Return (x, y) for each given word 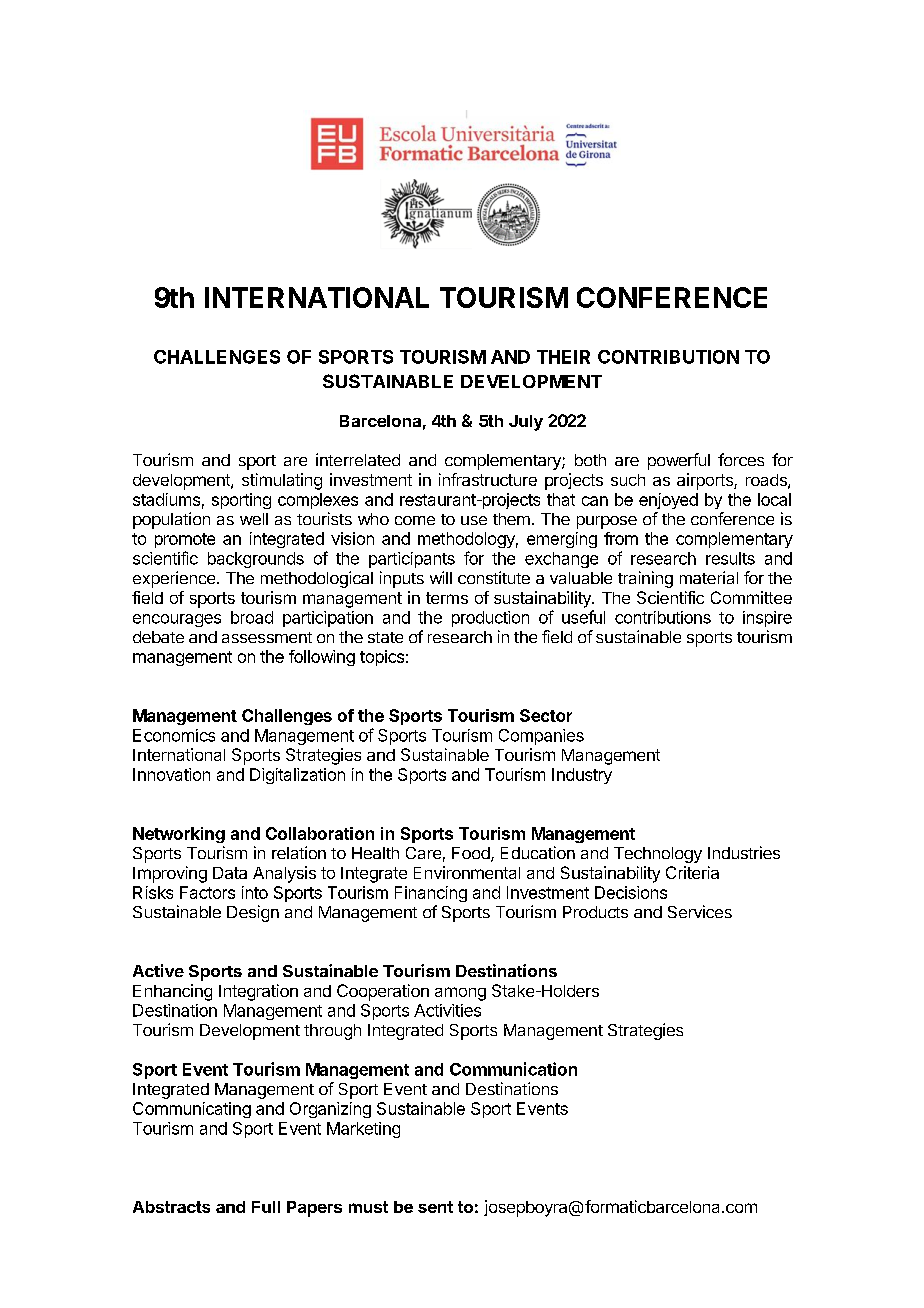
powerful (679, 461)
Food (471, 853)
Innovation (171, 774)
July (526, 423)
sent (435, 1207)
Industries (744, 852)
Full (266, 1207)
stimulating (282, 481)
